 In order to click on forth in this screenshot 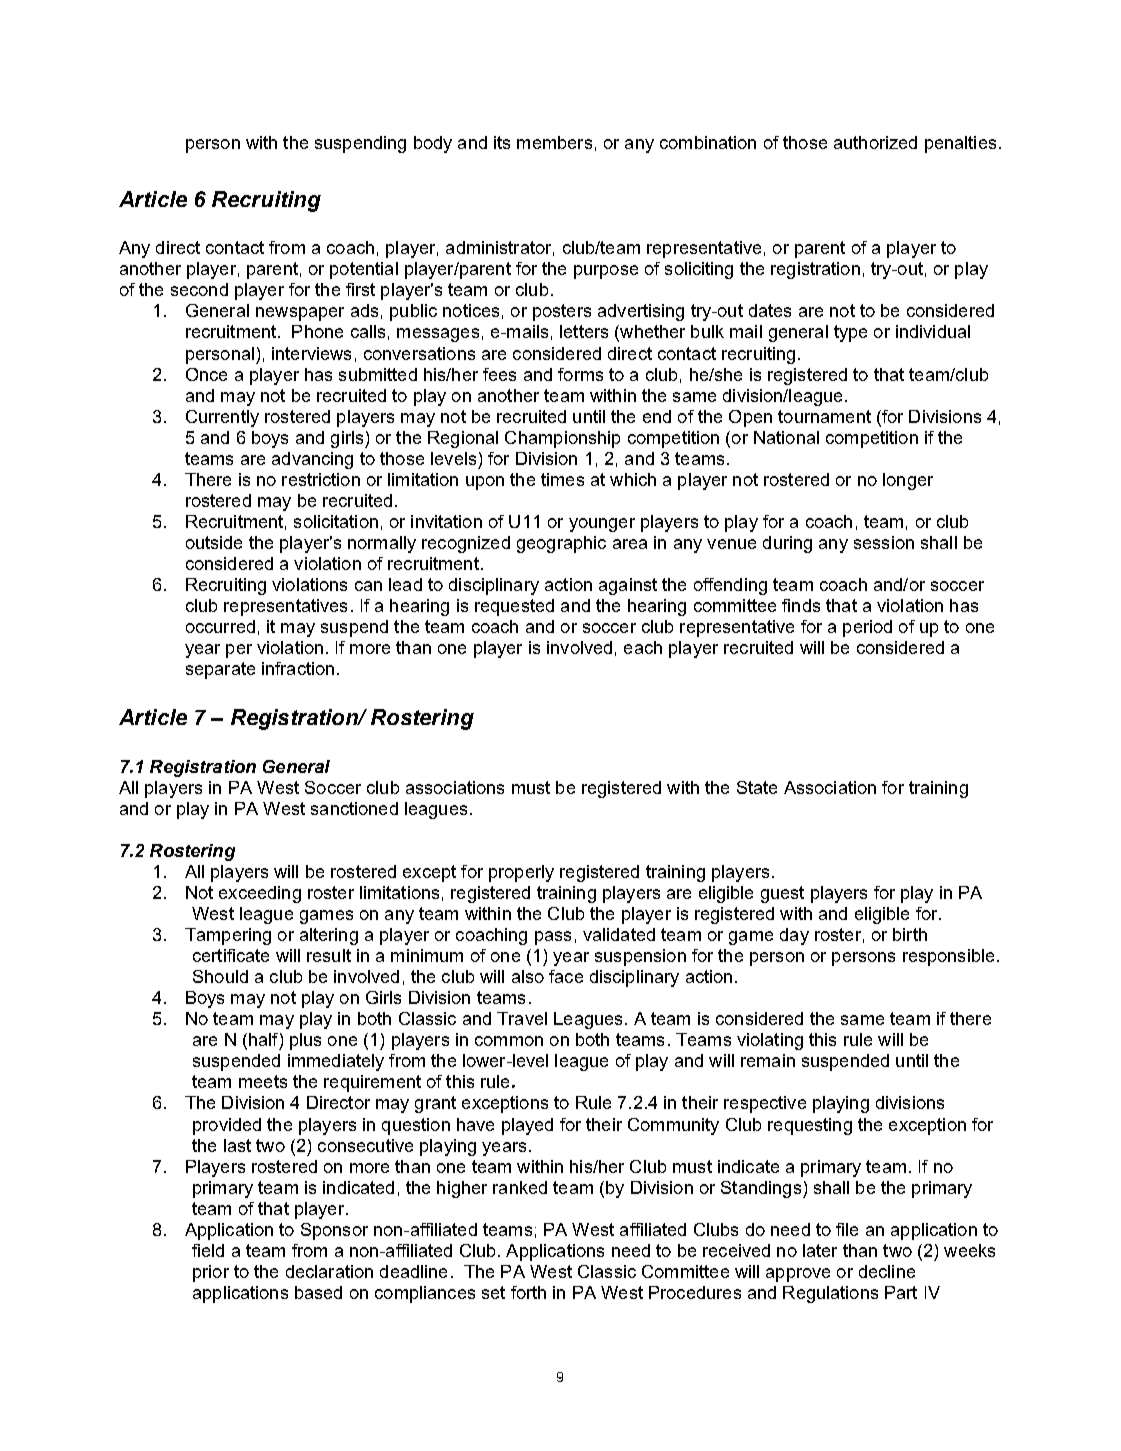, I will do `click(528, 1292)`.
